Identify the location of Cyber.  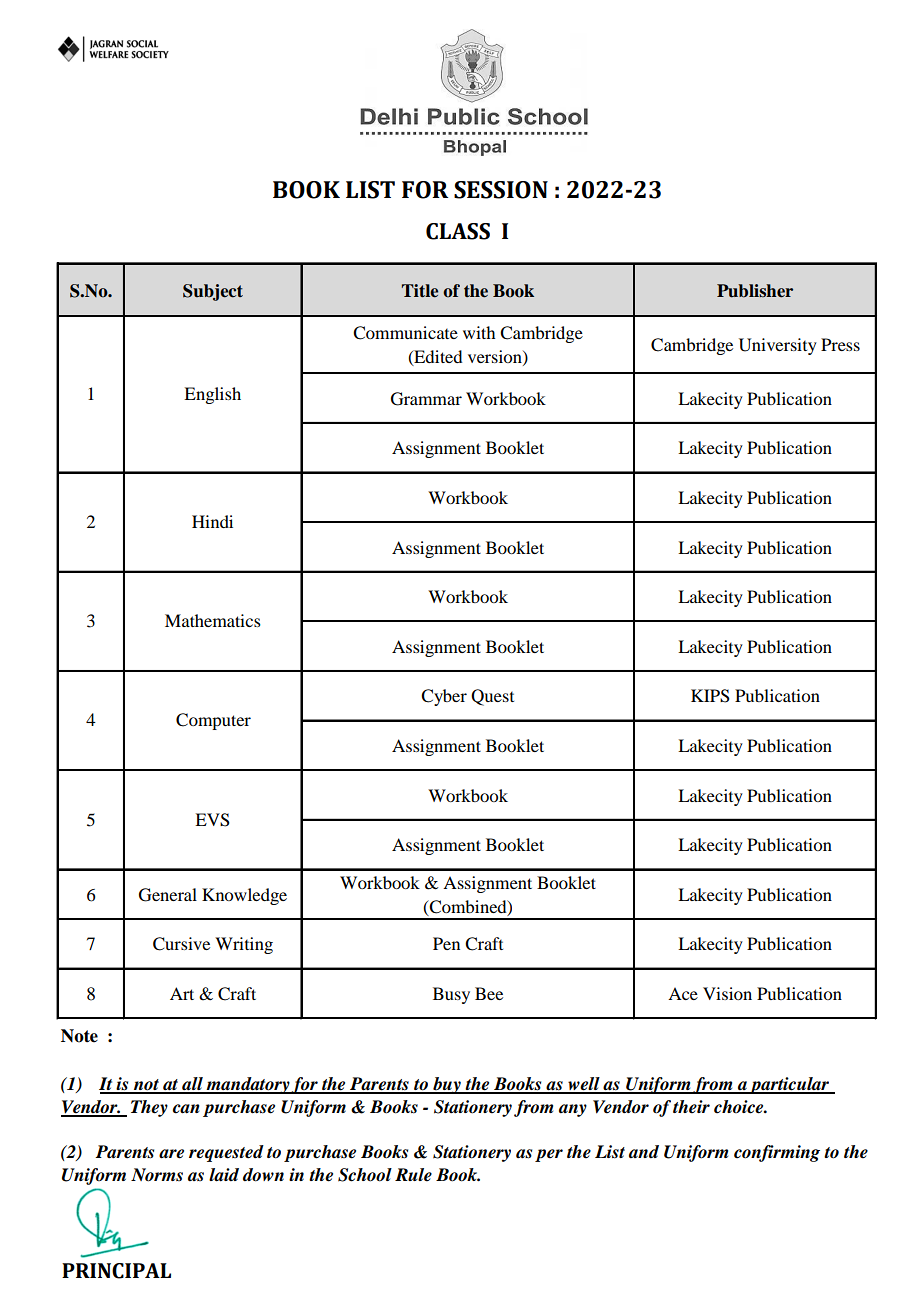
(444, 697).
